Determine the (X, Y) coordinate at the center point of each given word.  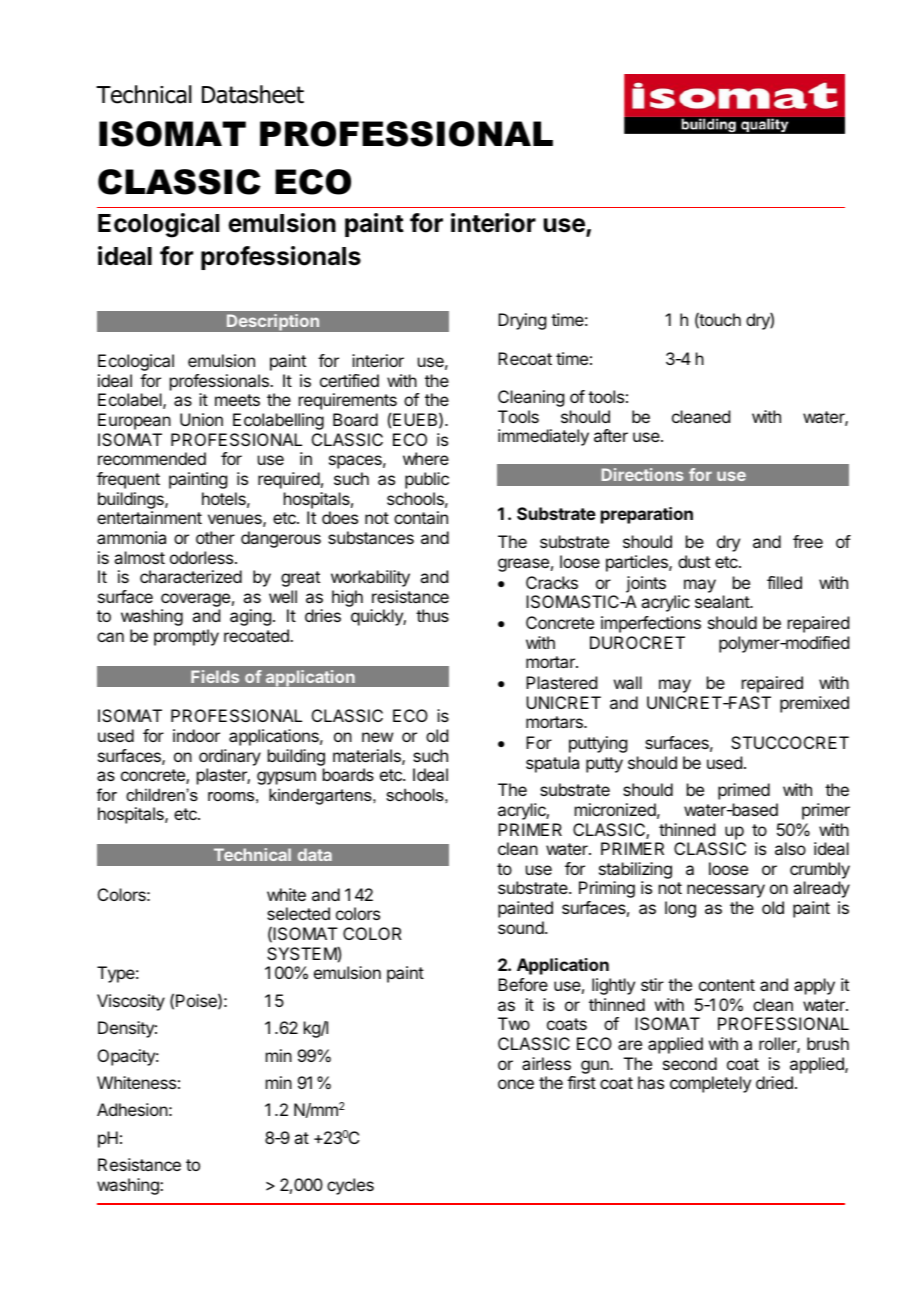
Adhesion (132, 1109)
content (727, 985)
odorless (203, 557)
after (611, 435)
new (377, 737)
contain (421, 517)
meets (237, 400)
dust (694, 561)
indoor (196, 735)
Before (523, 984)
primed (744, 791)
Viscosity (131, 1002)
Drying (522, 321)
